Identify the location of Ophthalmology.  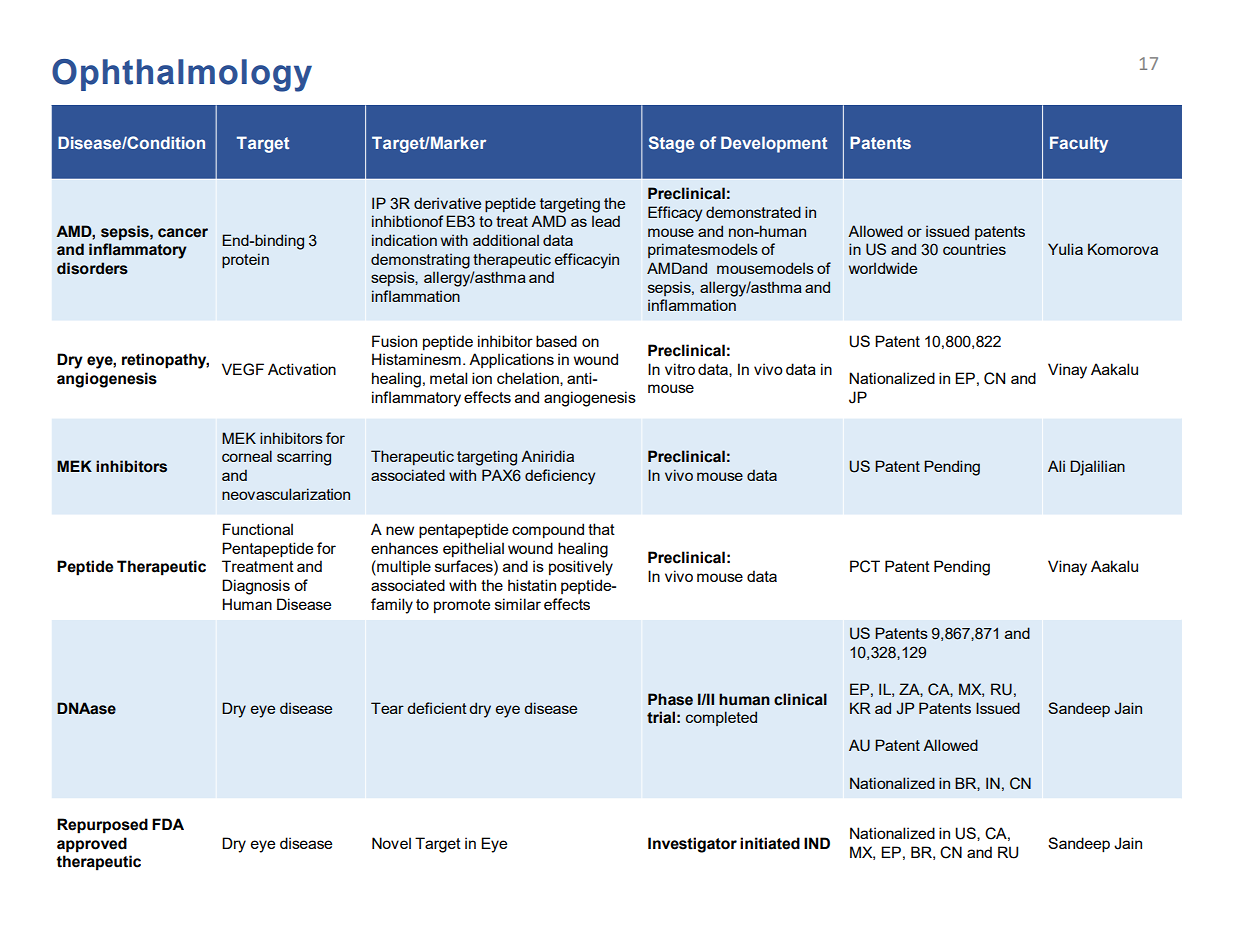
(182, 75).
